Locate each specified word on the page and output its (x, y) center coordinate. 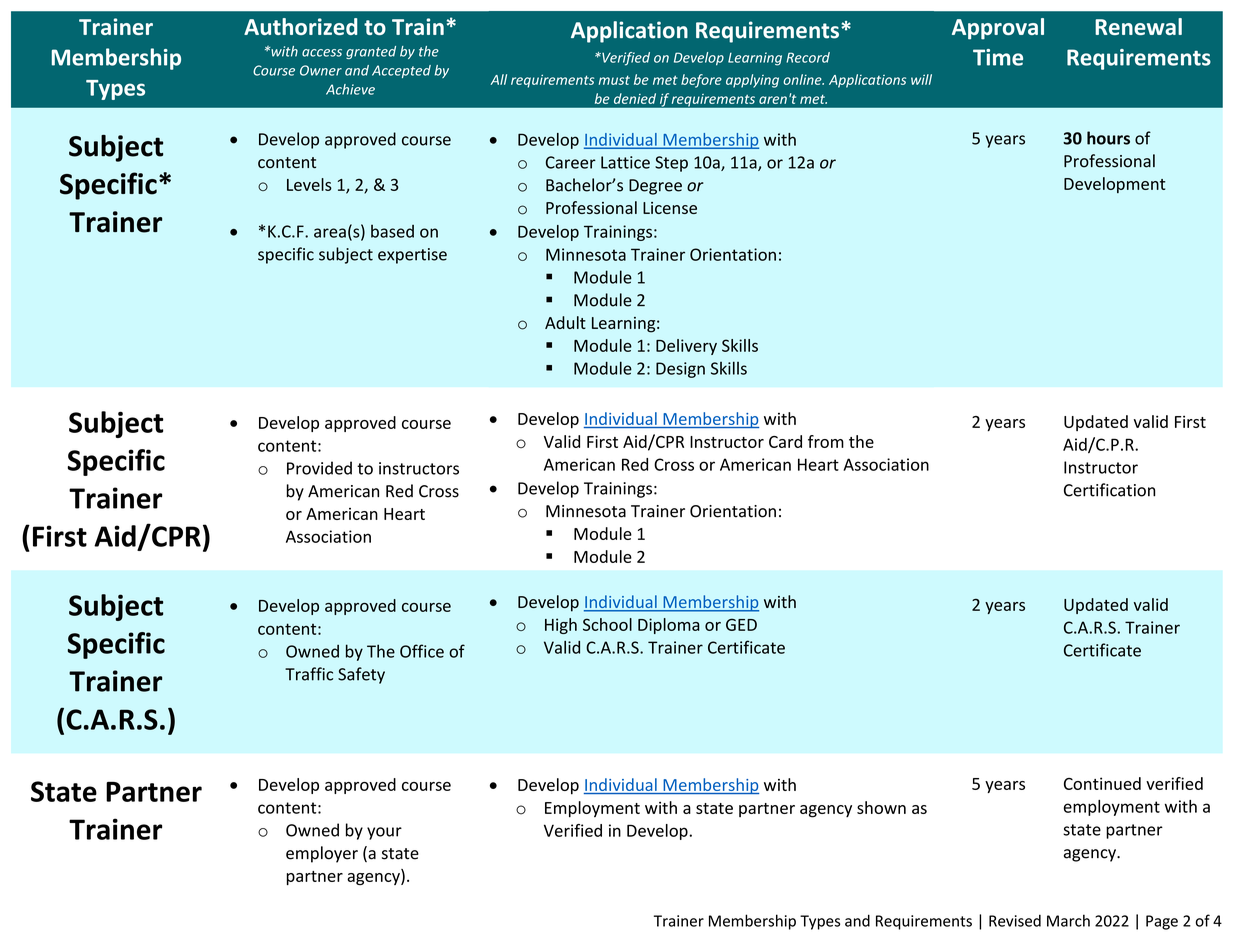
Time (998, 57)
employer (322, 854)
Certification (1109, 490)
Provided (319, 468)
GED (741, 624)
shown (881, 807)
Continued (1102, 783)
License (670, 208)
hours (1108, 138)
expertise (412, 256)
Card (785, 441)
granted (371, 52)
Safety (361, 675)
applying (752, 81)
